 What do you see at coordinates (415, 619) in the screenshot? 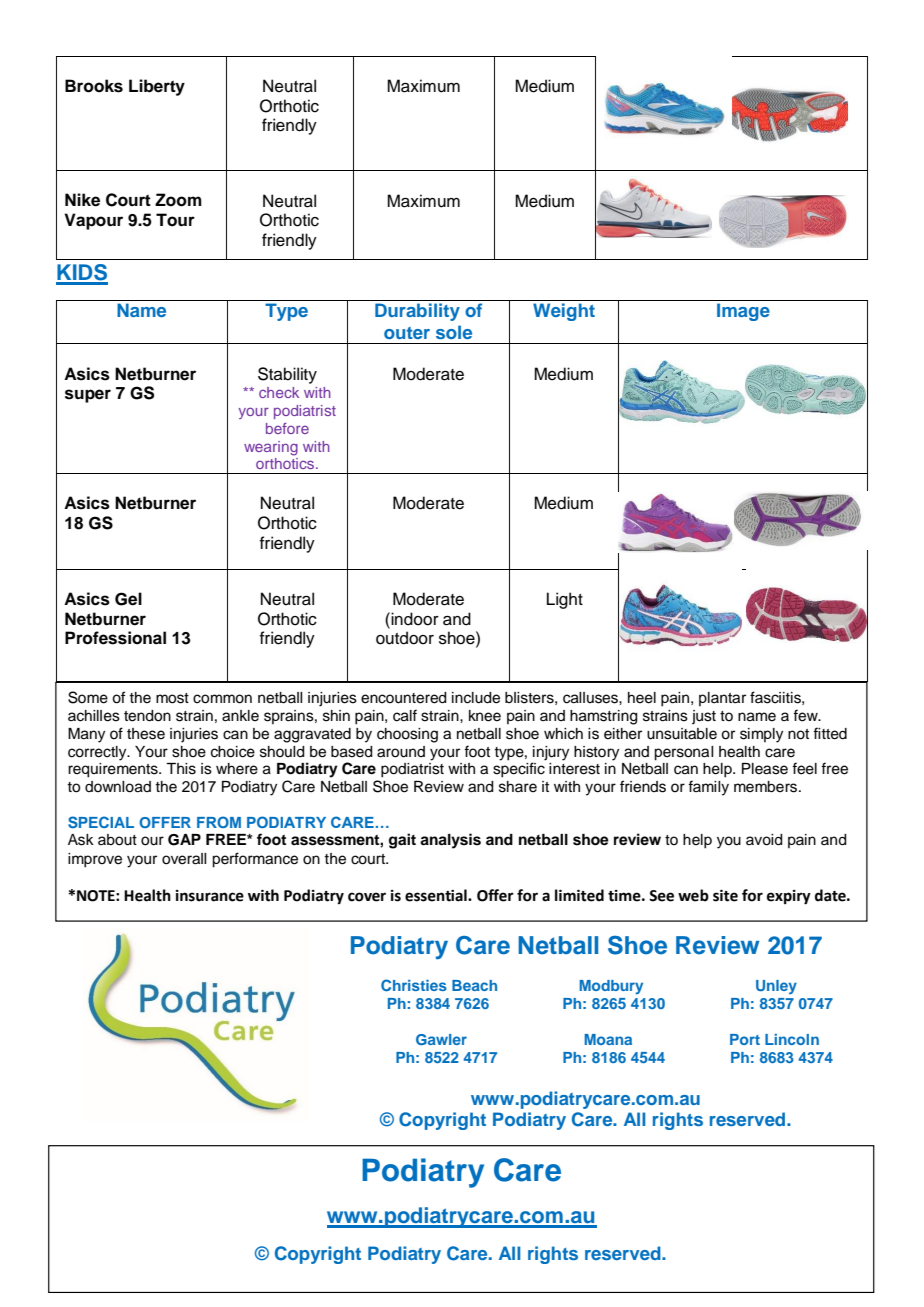
I see `indoor` at bounding box center [415, 619].
